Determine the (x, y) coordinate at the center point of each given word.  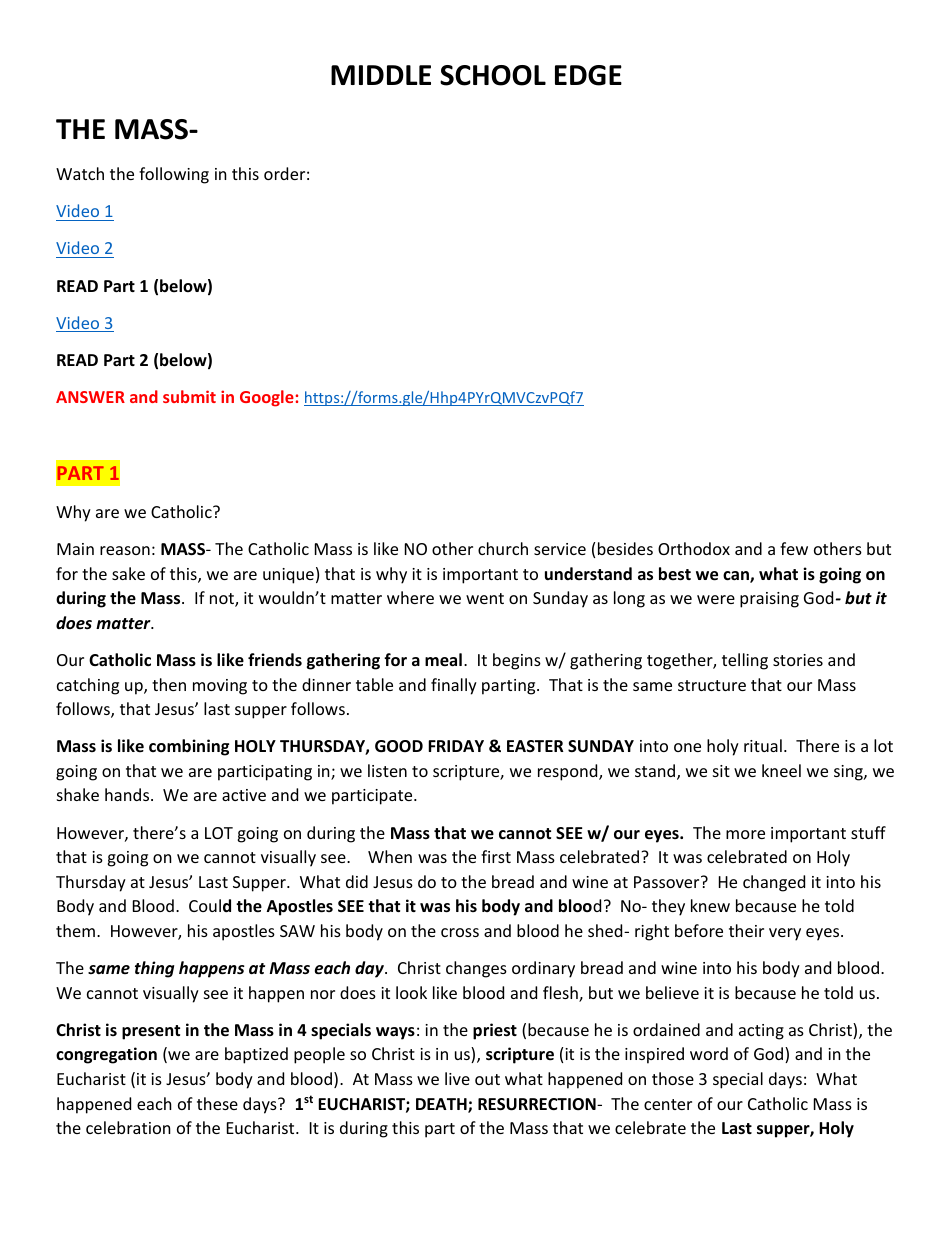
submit (189, 396)
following (174, 175)
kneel (781, 770)
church (503, 548)
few (794, 548)
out (487, 1079)
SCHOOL (493, 75)
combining (189, 747)
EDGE (588, 75)
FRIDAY (456, 746)
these (217, 1103)
